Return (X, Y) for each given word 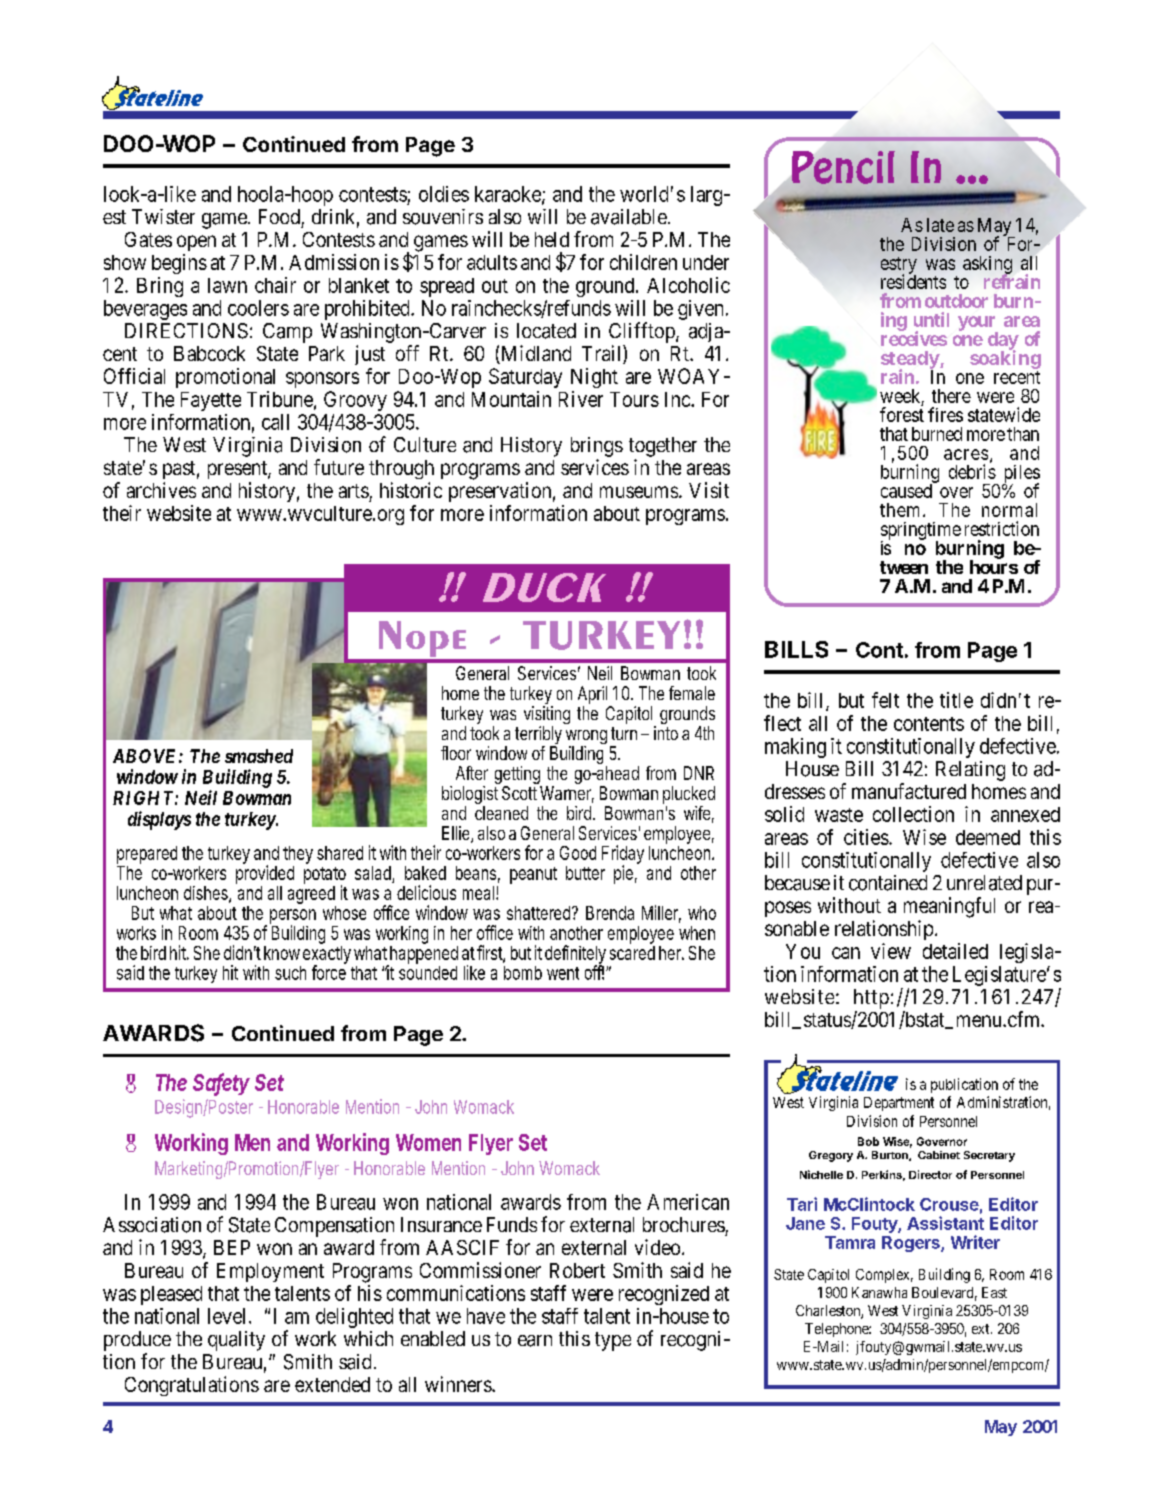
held (552, 239)
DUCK (544, 587)
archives (161, 490)
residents (913, 281)
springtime (921, 532)
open (196, 243)
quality (236, 1341)
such (290, 973)
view (891, 951)
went (563, 973)
